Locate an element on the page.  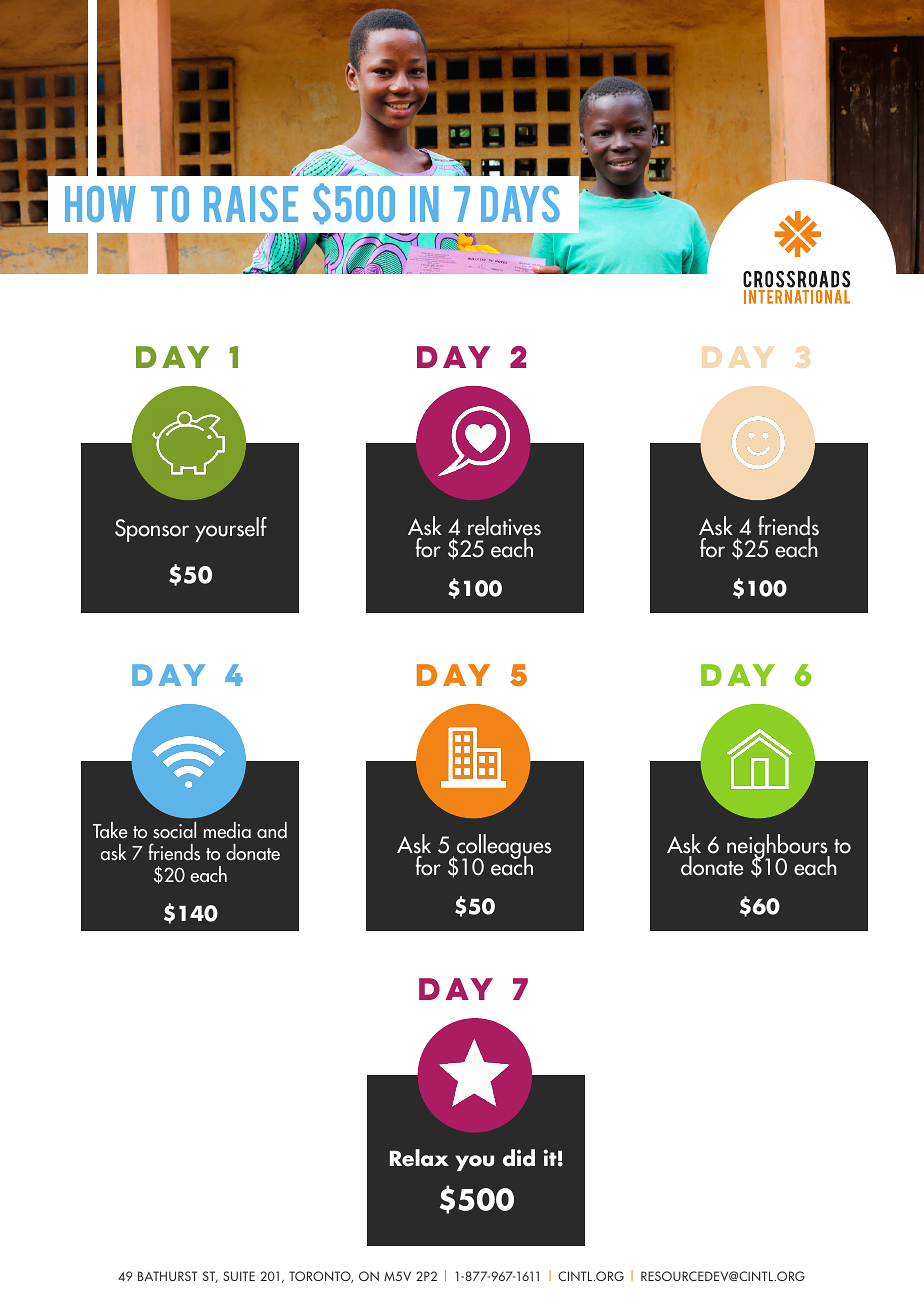
How is located at coordinates (100, 204).
